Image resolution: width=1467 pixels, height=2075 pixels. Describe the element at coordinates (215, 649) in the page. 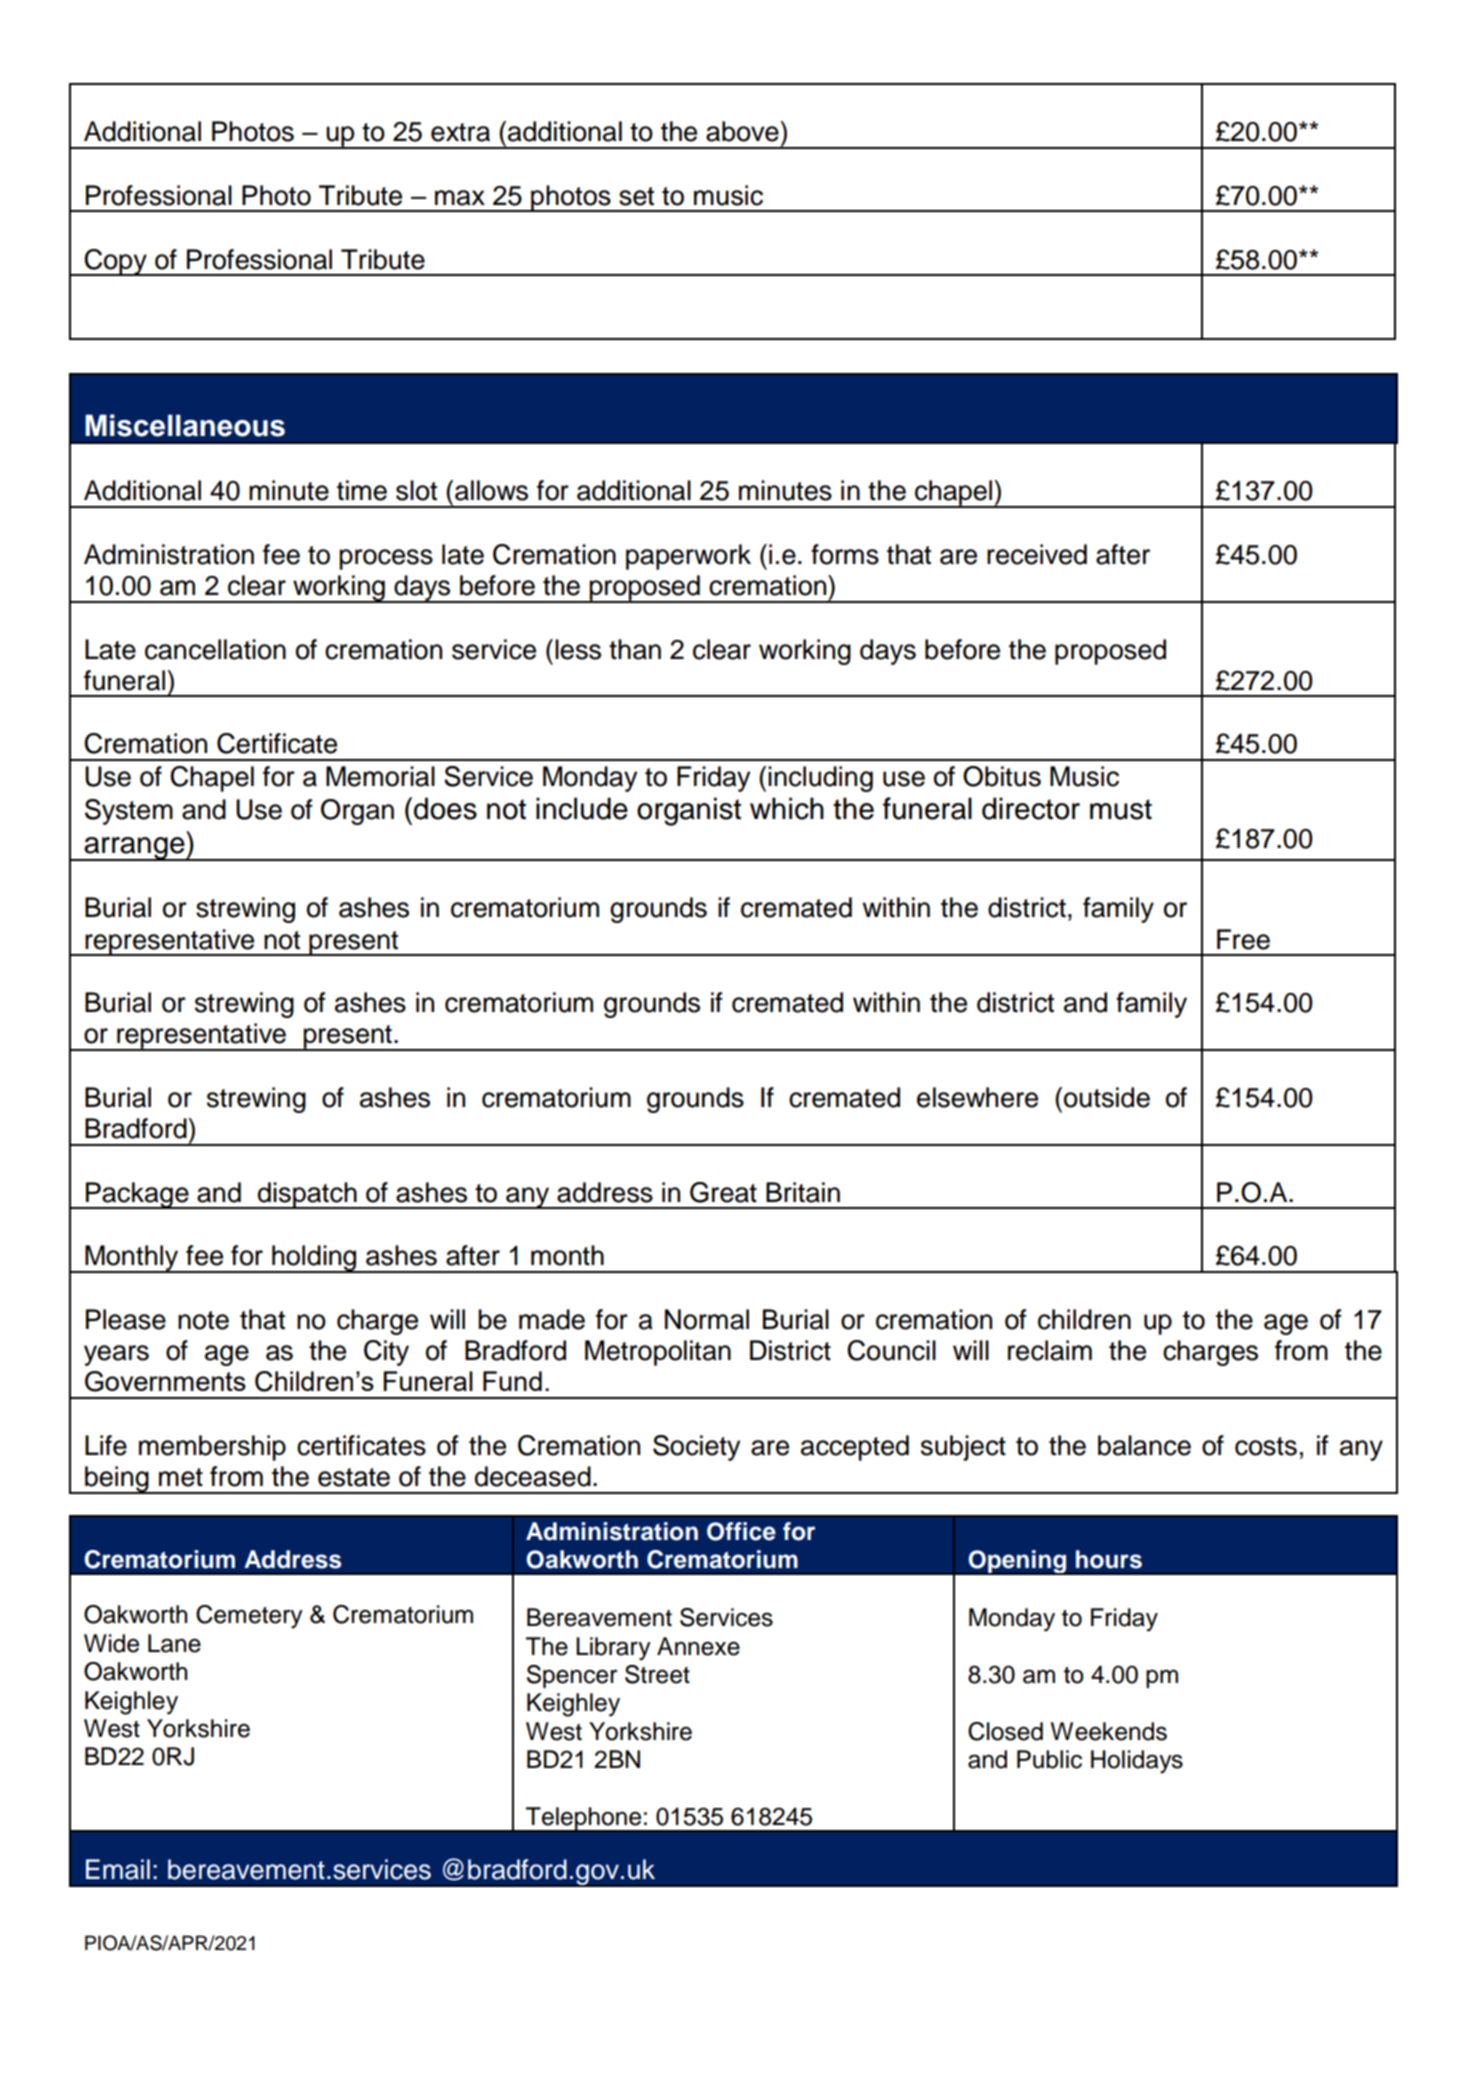

I see `cancellation` at that location.
